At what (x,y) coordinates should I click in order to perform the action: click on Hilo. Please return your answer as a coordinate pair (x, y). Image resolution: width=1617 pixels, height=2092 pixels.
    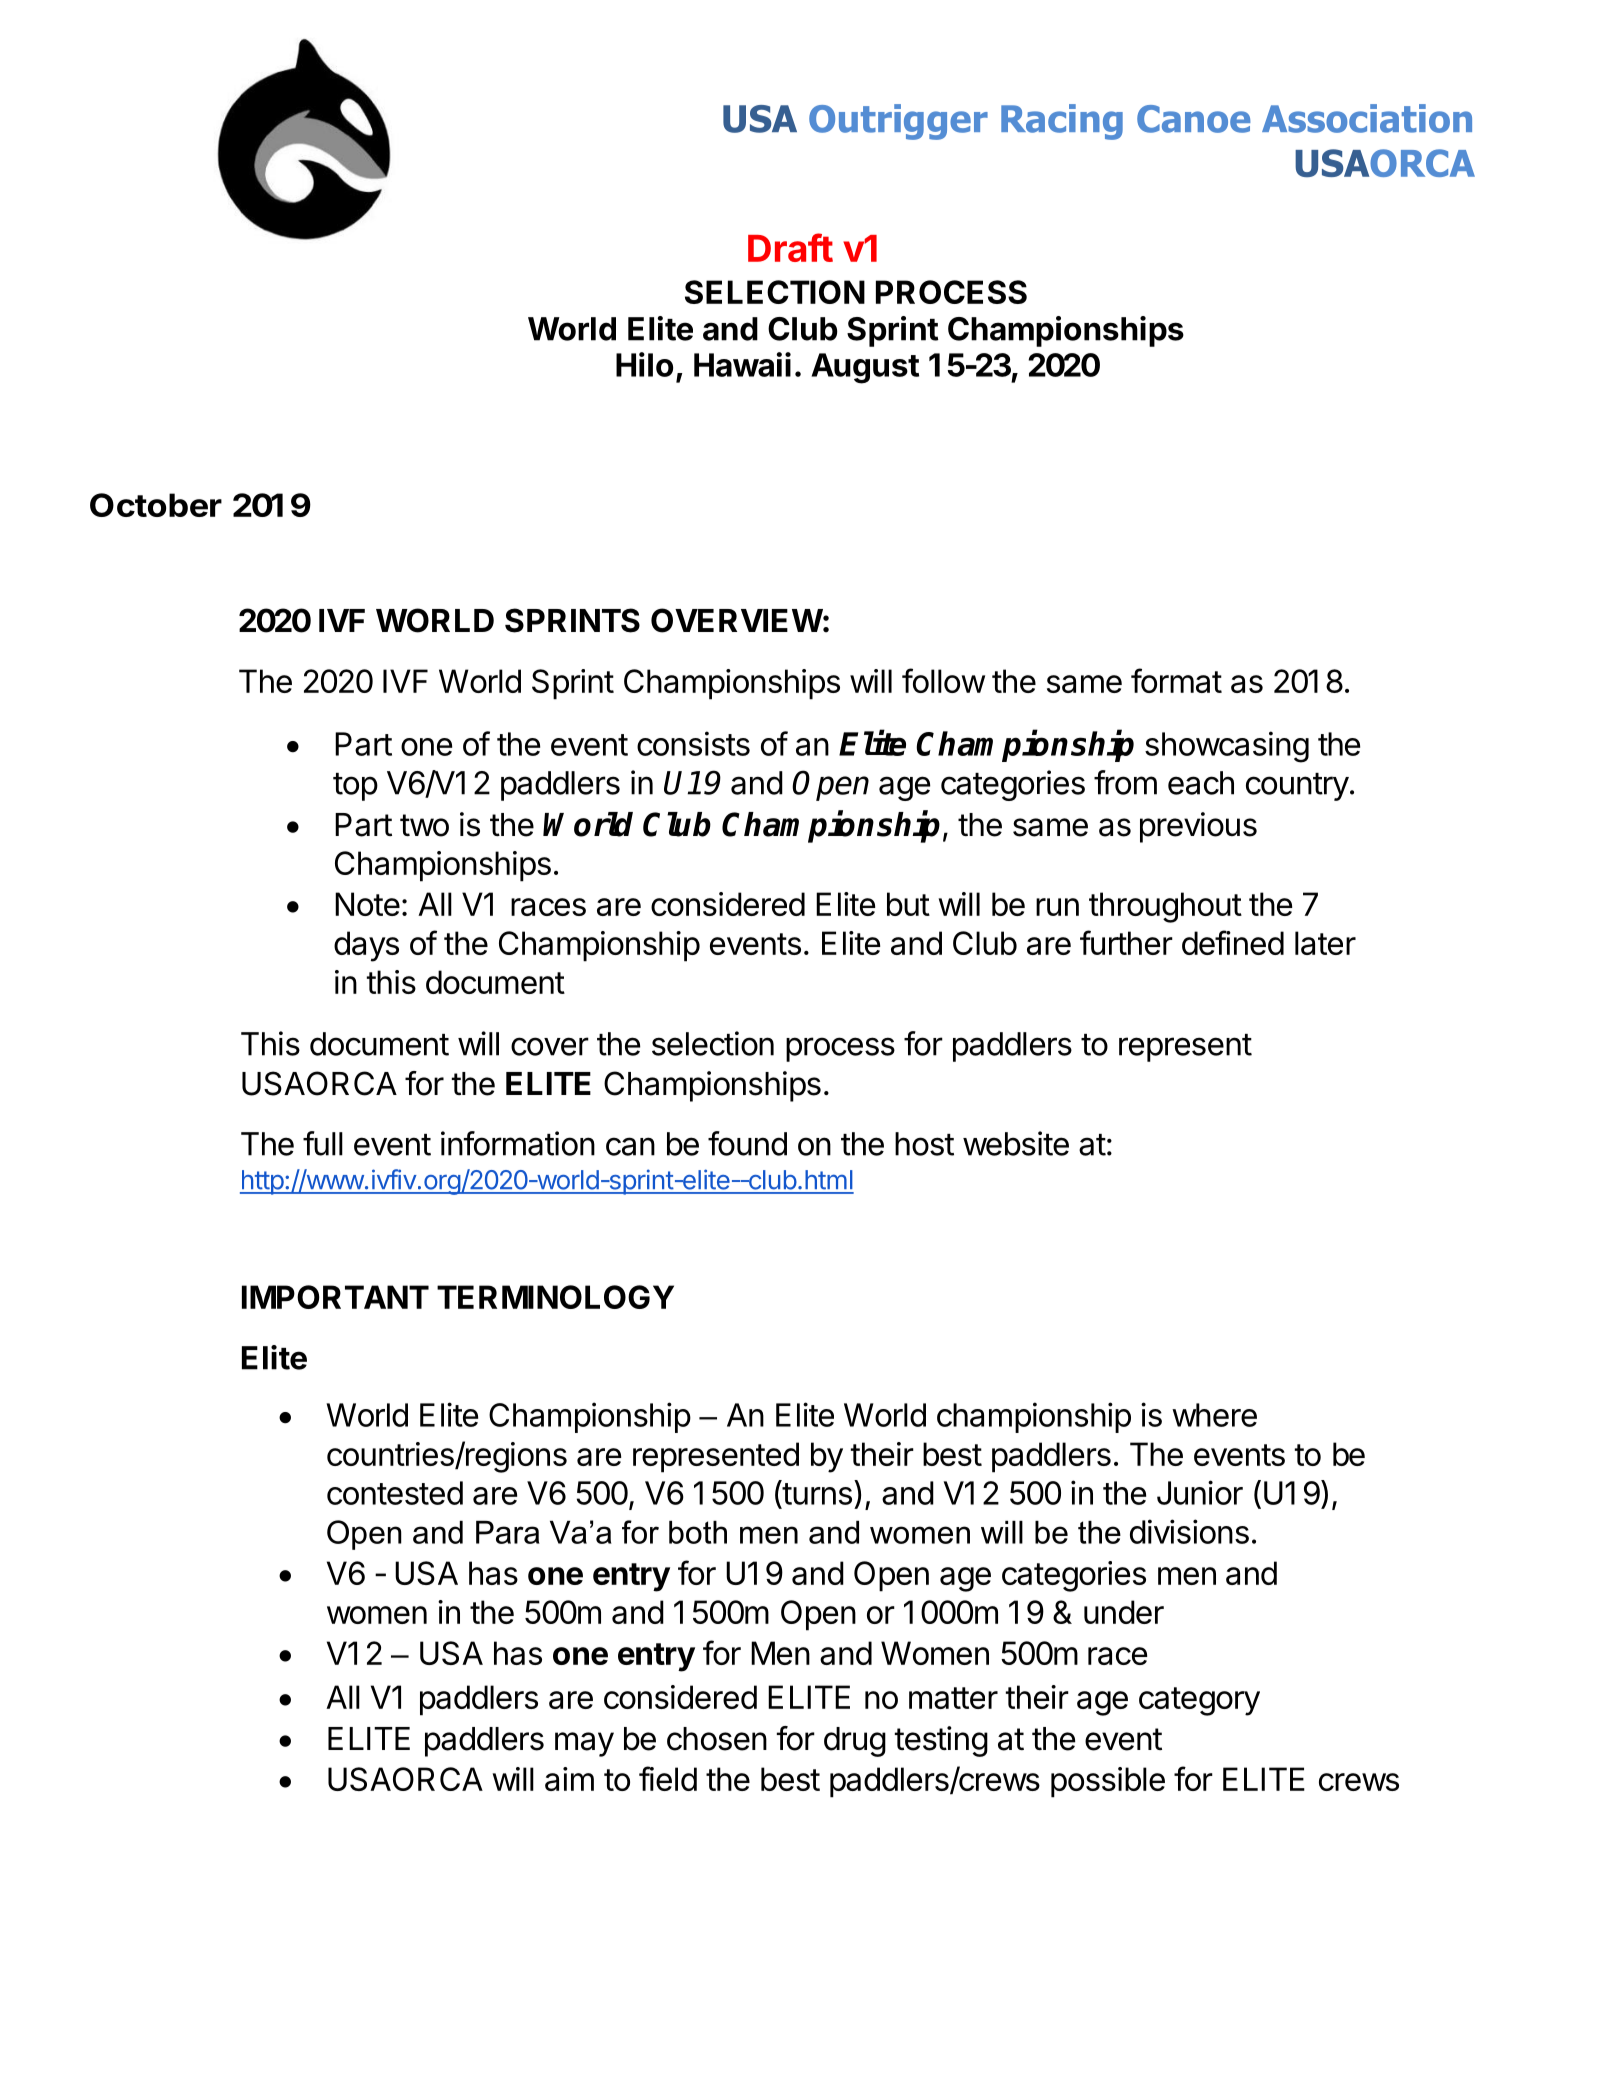
    Looking at the image, I should click on (644, 364).
